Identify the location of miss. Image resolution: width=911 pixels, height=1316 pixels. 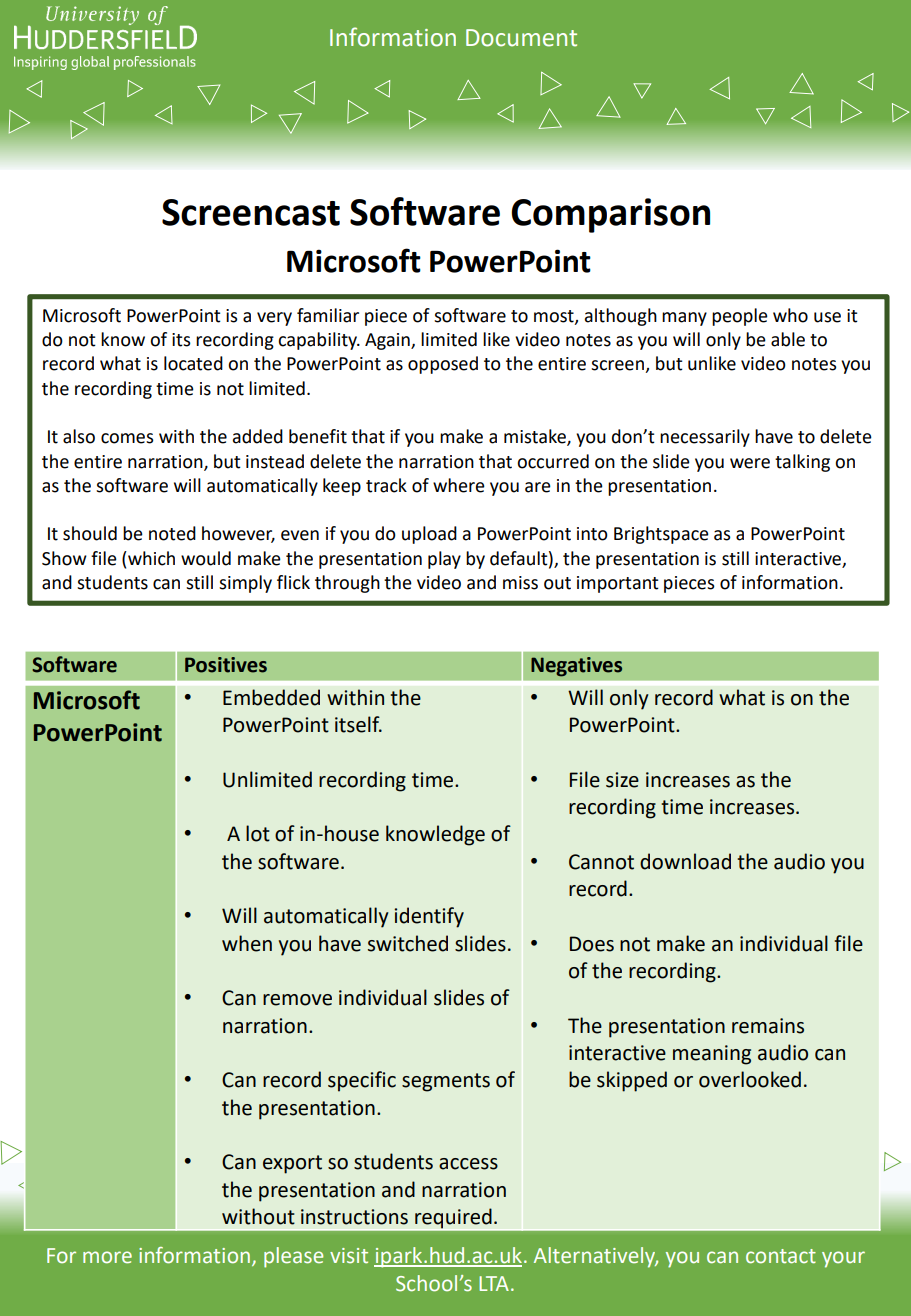
(520, 583).
